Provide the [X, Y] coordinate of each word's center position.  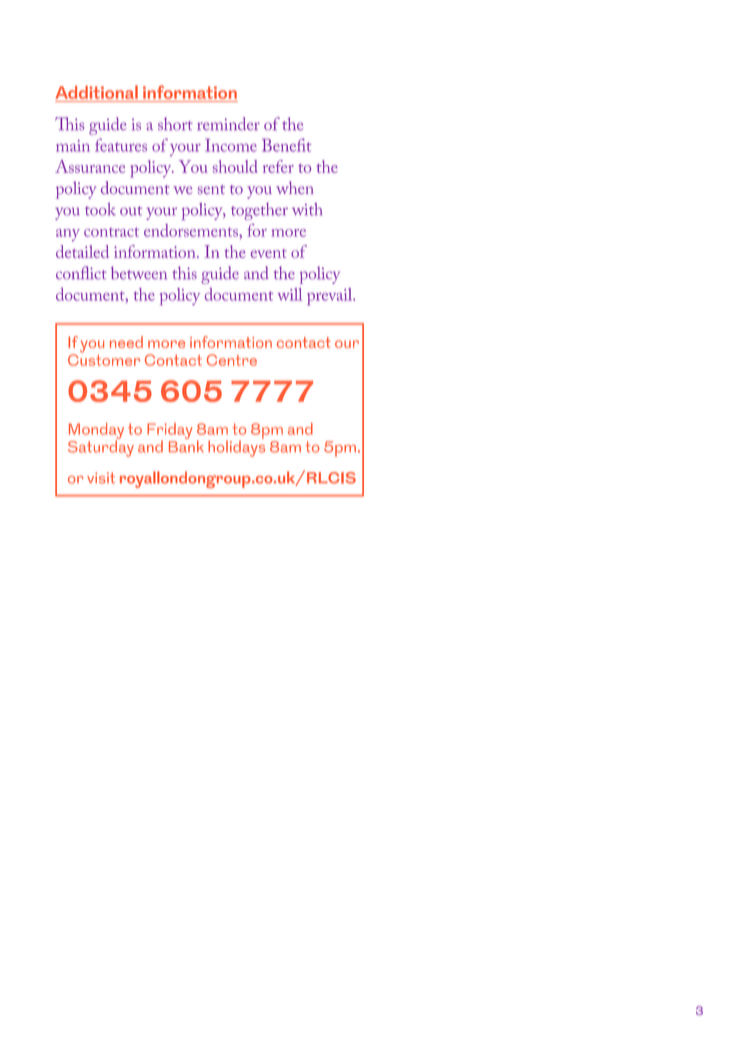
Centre [232, 360]
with [307, 209]
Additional [96, 92]
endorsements [192, 230]
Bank [186, 445]
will [290, 294]
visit [101, 478]
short [175, 123]
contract [111, 232]
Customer [104, 359]
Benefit [286, 145]
